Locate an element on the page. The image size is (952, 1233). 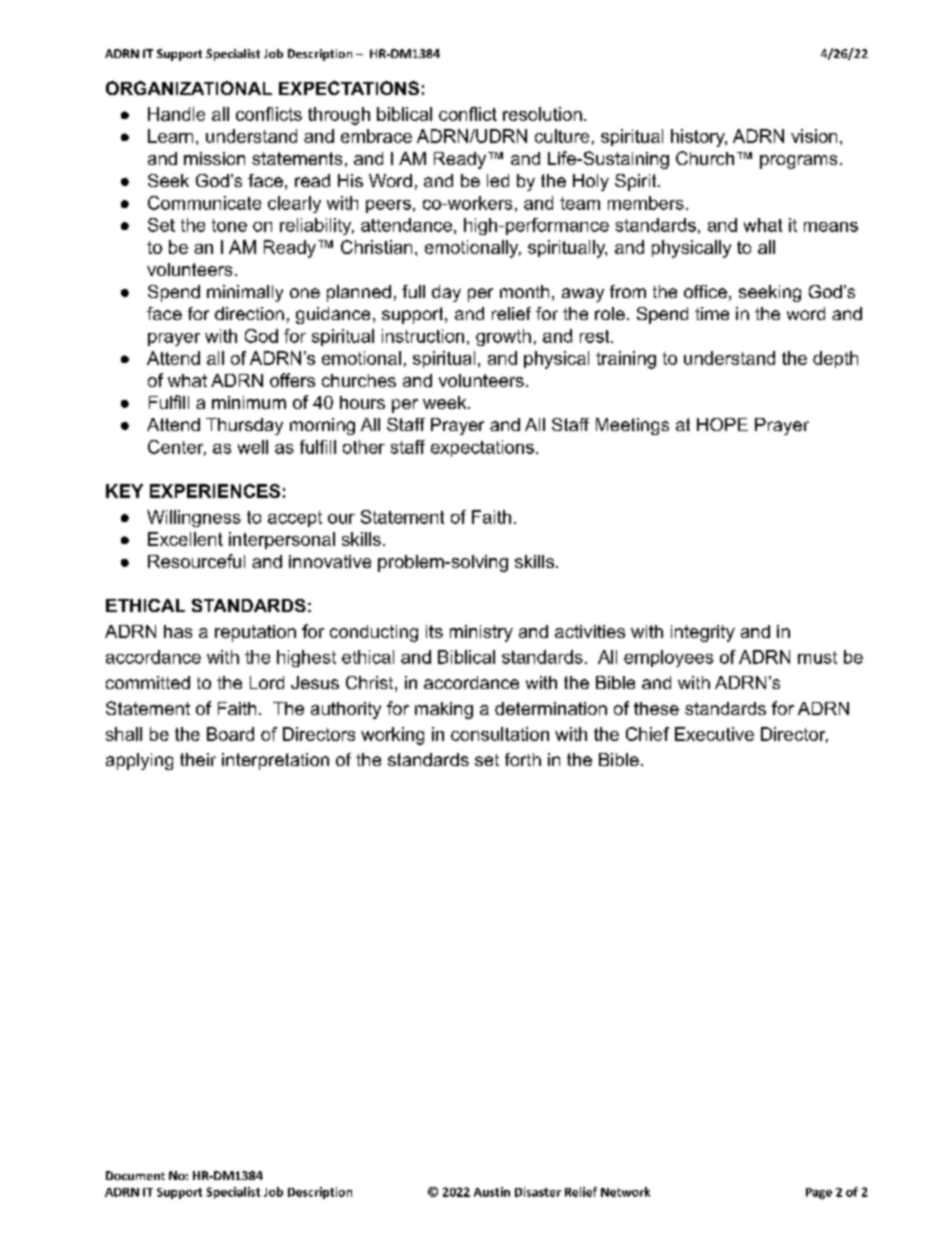
integrity is located at coordinates (703, 633).
